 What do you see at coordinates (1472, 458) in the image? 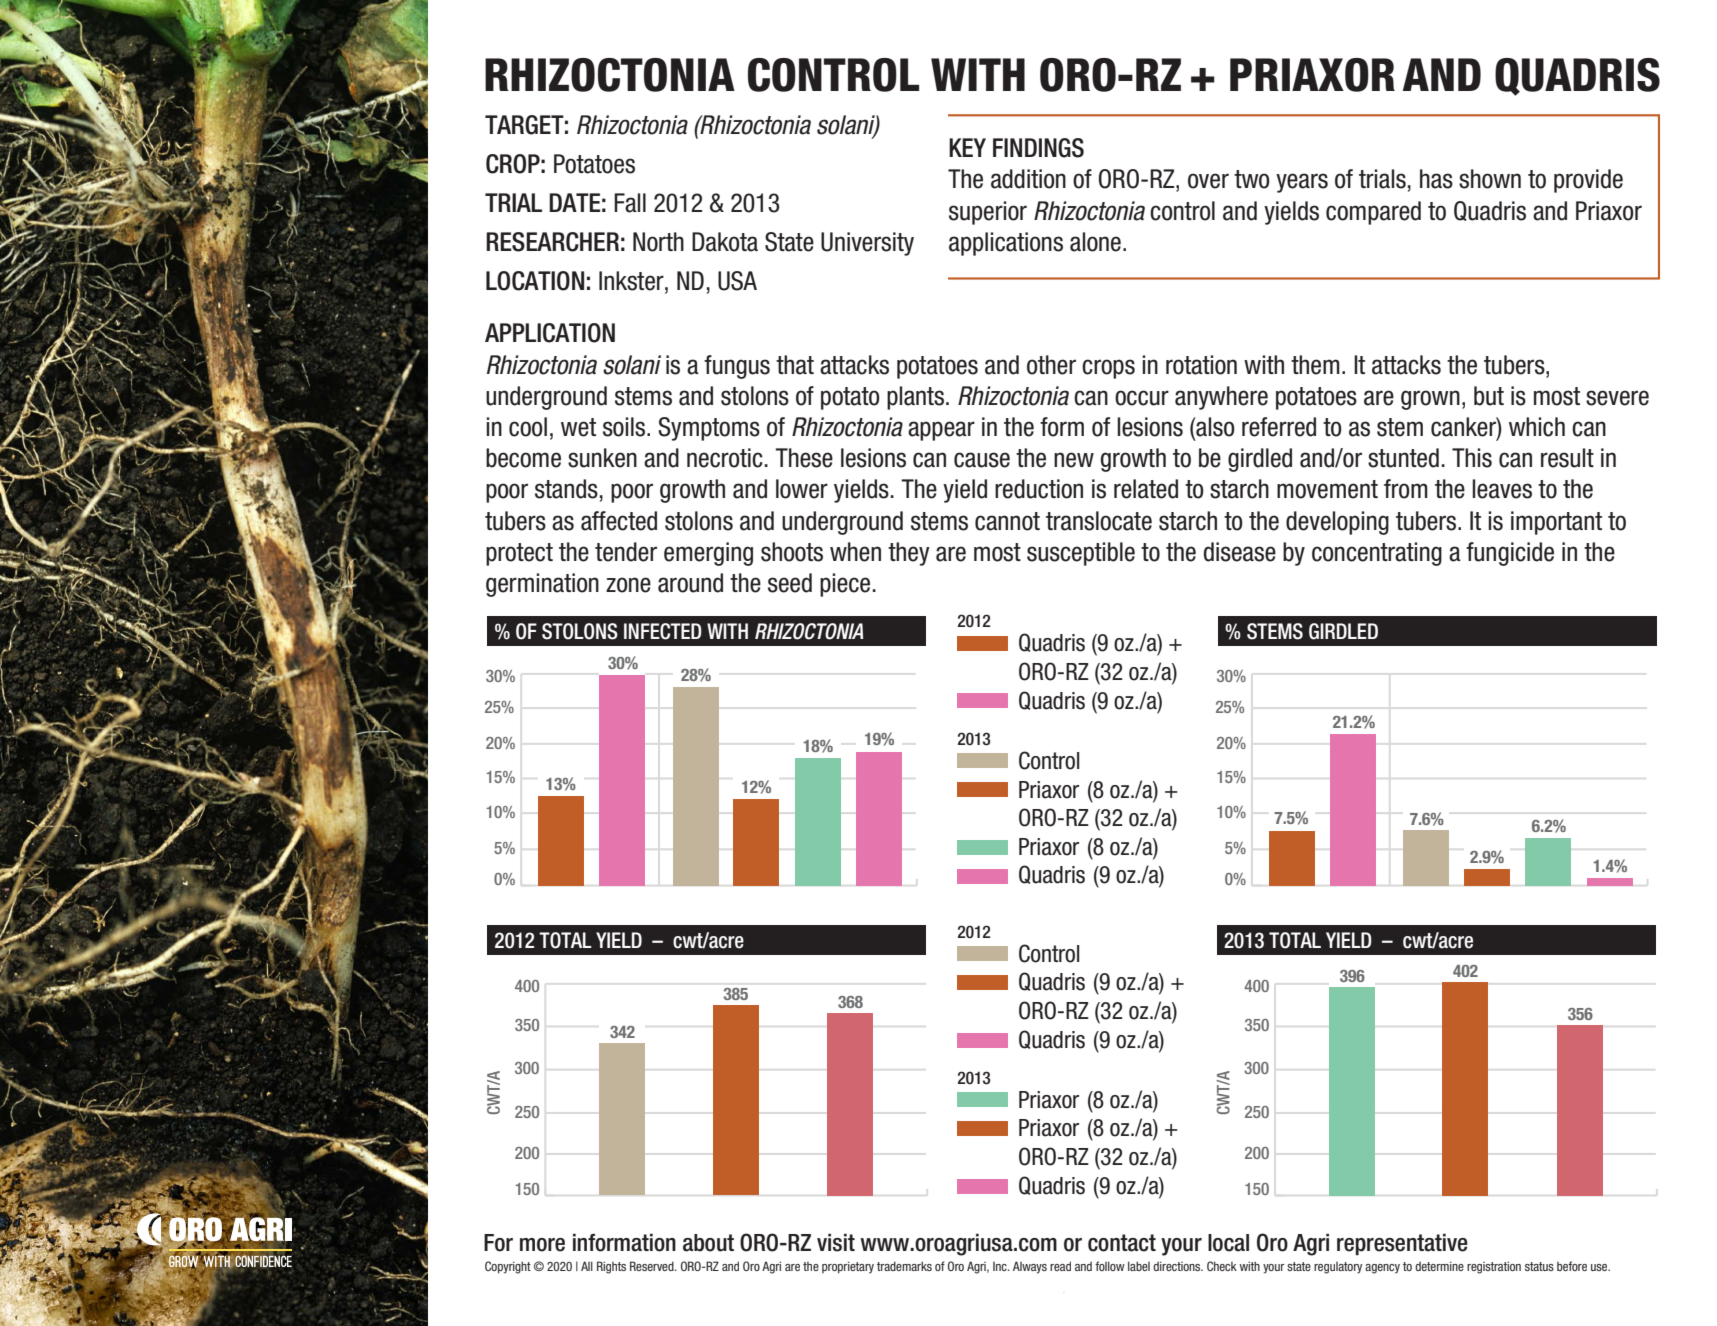
I see `This` at bounding box center [1472, 458].
